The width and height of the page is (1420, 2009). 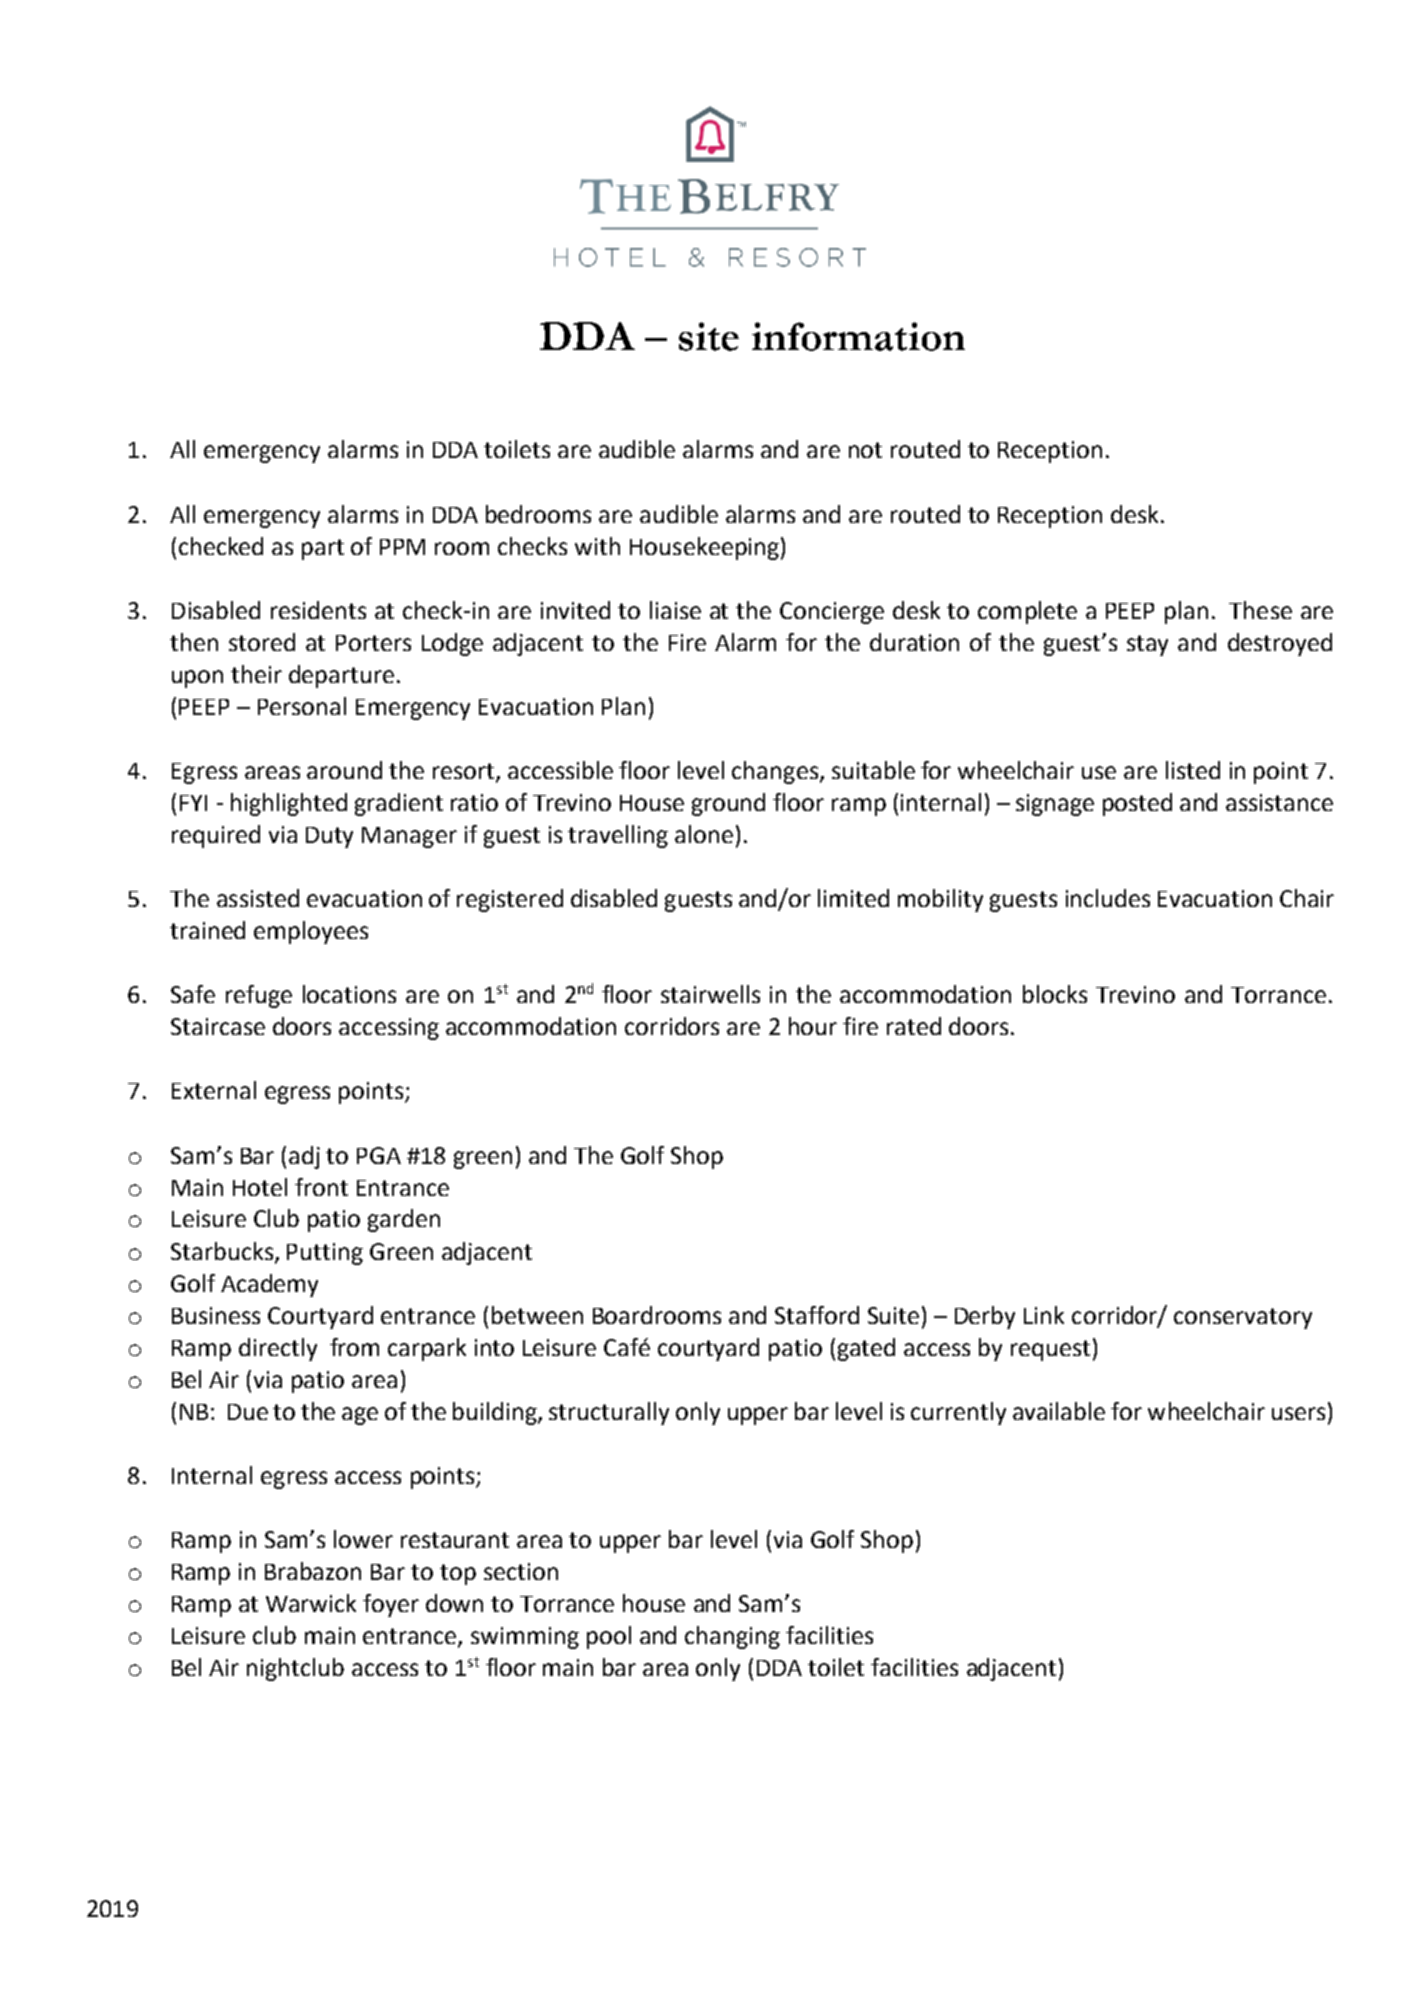 I want to click on stairwells, so click(x=710, y=994).
